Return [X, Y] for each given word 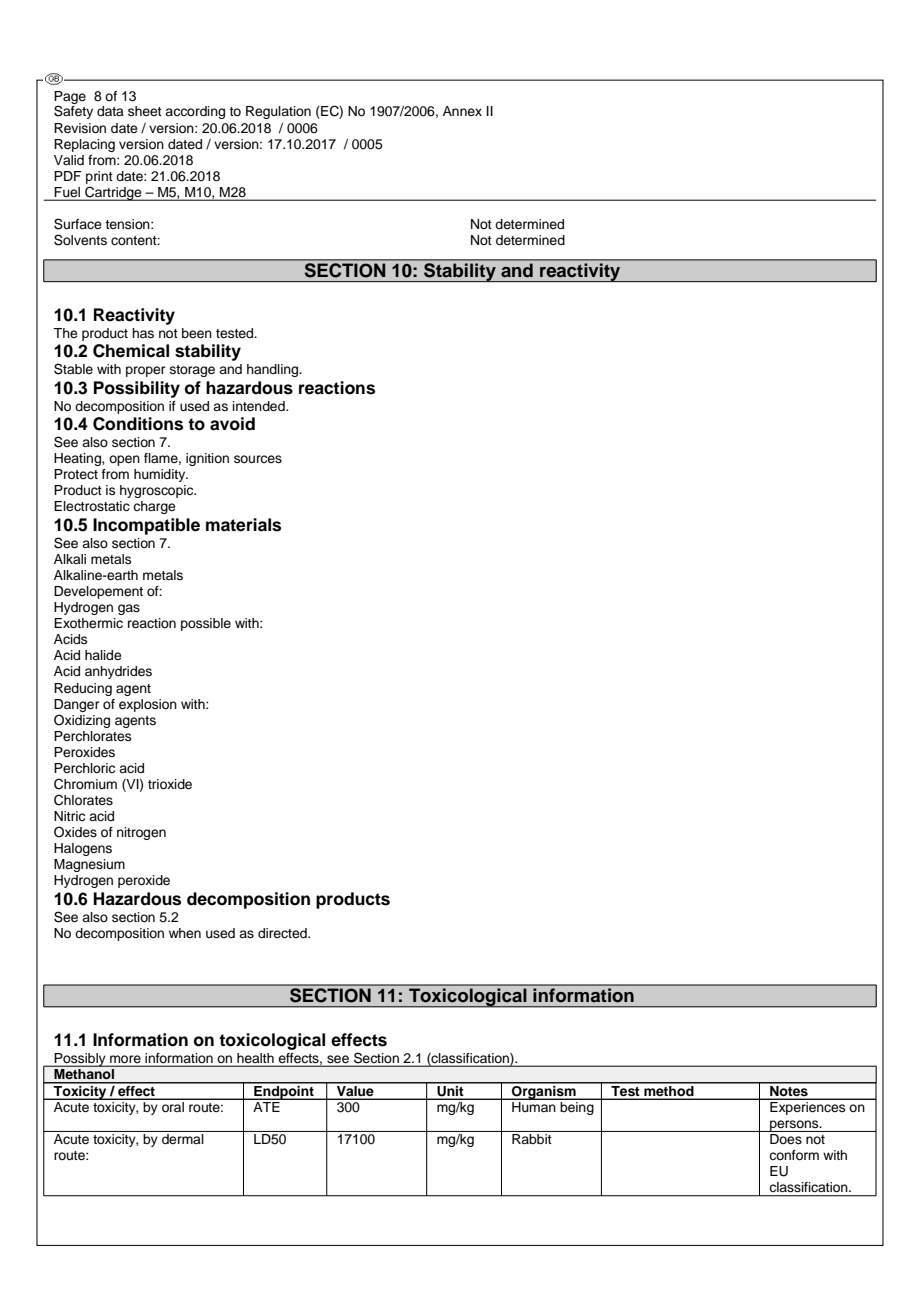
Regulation [278, 112]
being [577, 1107]
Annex [462, 111]
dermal [183, 1139]
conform [794, 1155]
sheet [145, 111]
